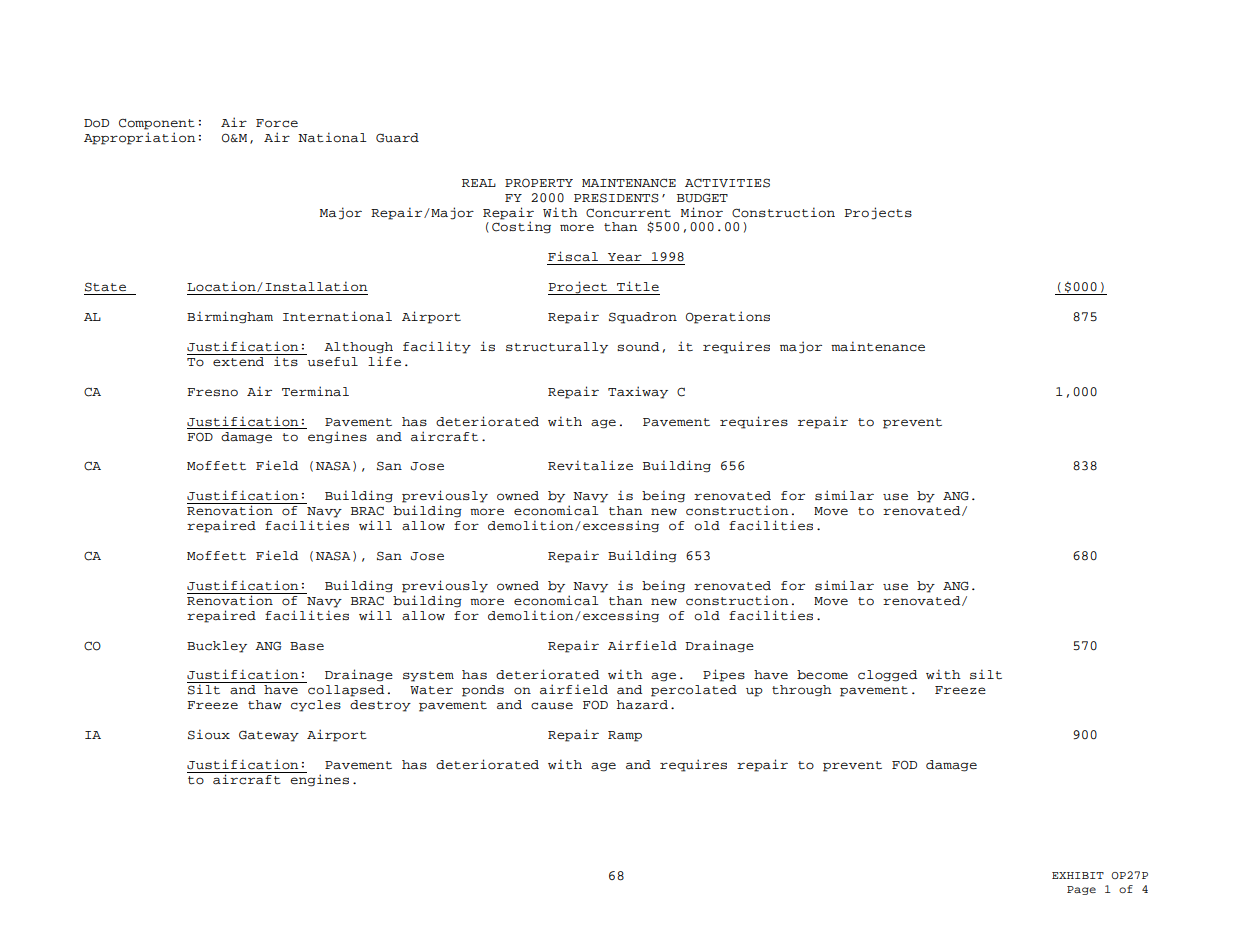 The height and width of the image is (952, 1233). Describe the element at coordinates (277, 123) in the image. I see `Force` at that location.
